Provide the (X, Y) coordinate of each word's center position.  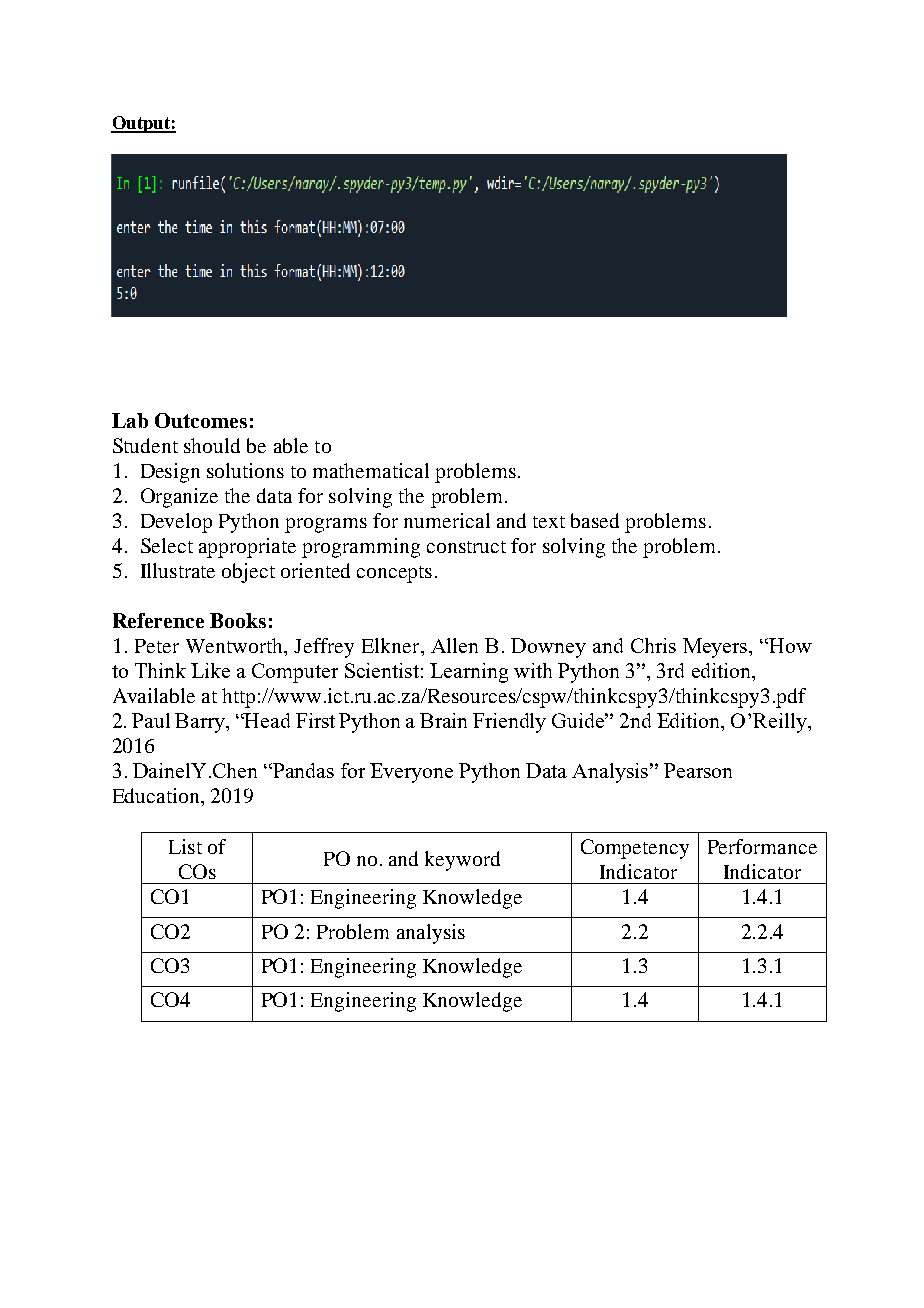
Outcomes (201, 420)
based (595, 520)
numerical (447, 520)
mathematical (371, 470)
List (185, 846)
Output (141, 124)
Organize (179, 498)
